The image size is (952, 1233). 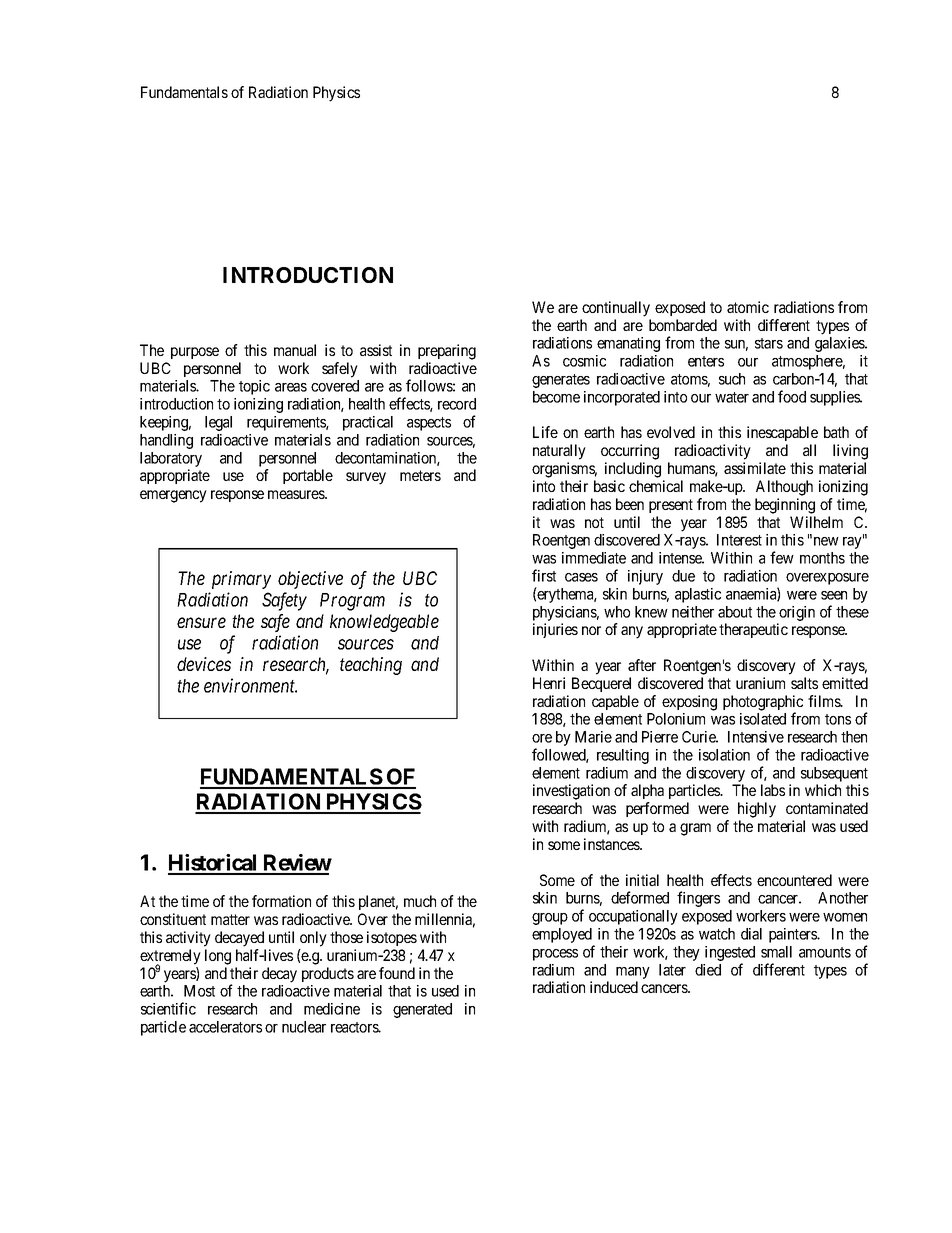 I want to click on first, so click(x=544, y=575).
